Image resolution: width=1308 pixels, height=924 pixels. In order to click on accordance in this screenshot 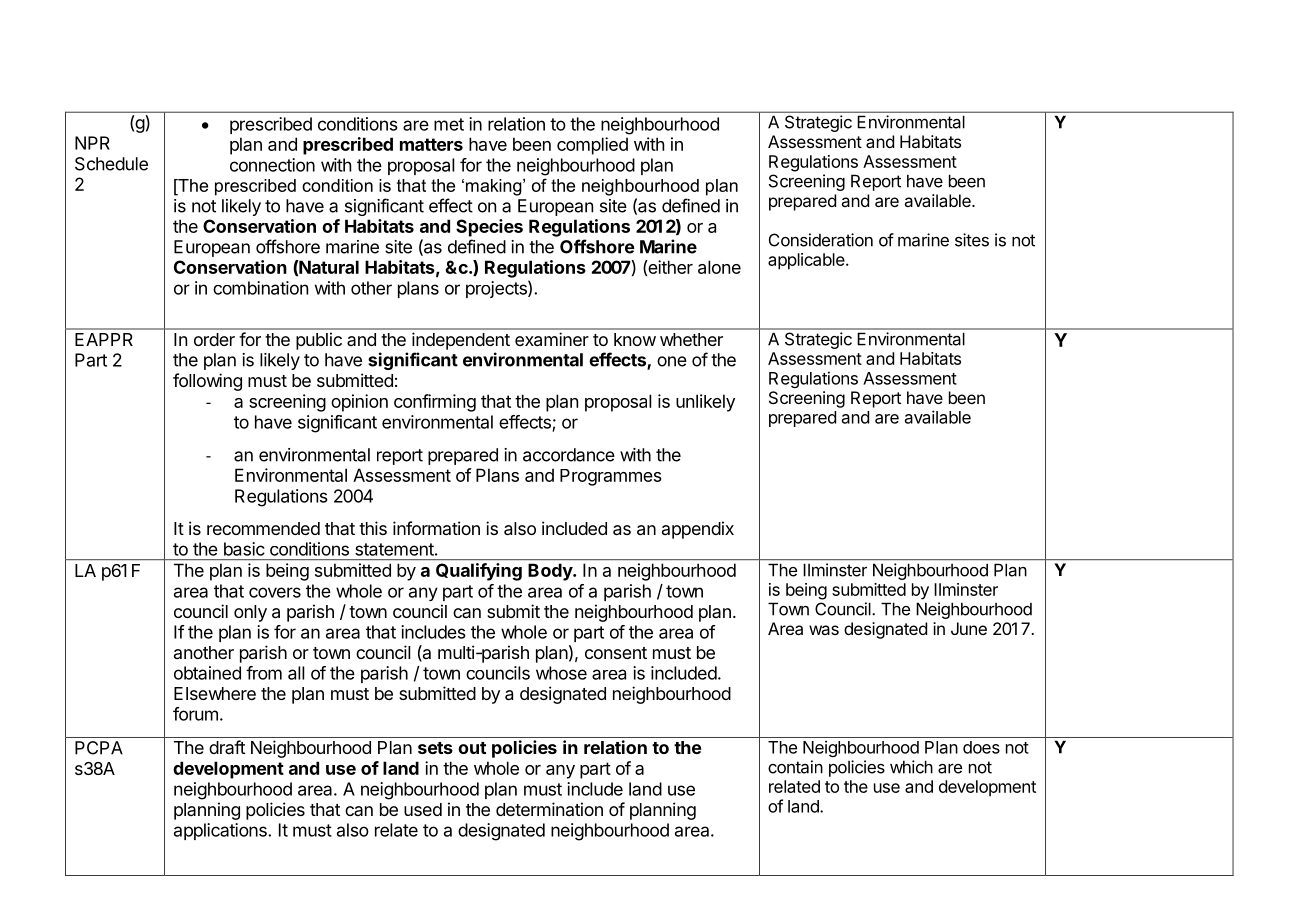, I will do `click(569, 455)`.
